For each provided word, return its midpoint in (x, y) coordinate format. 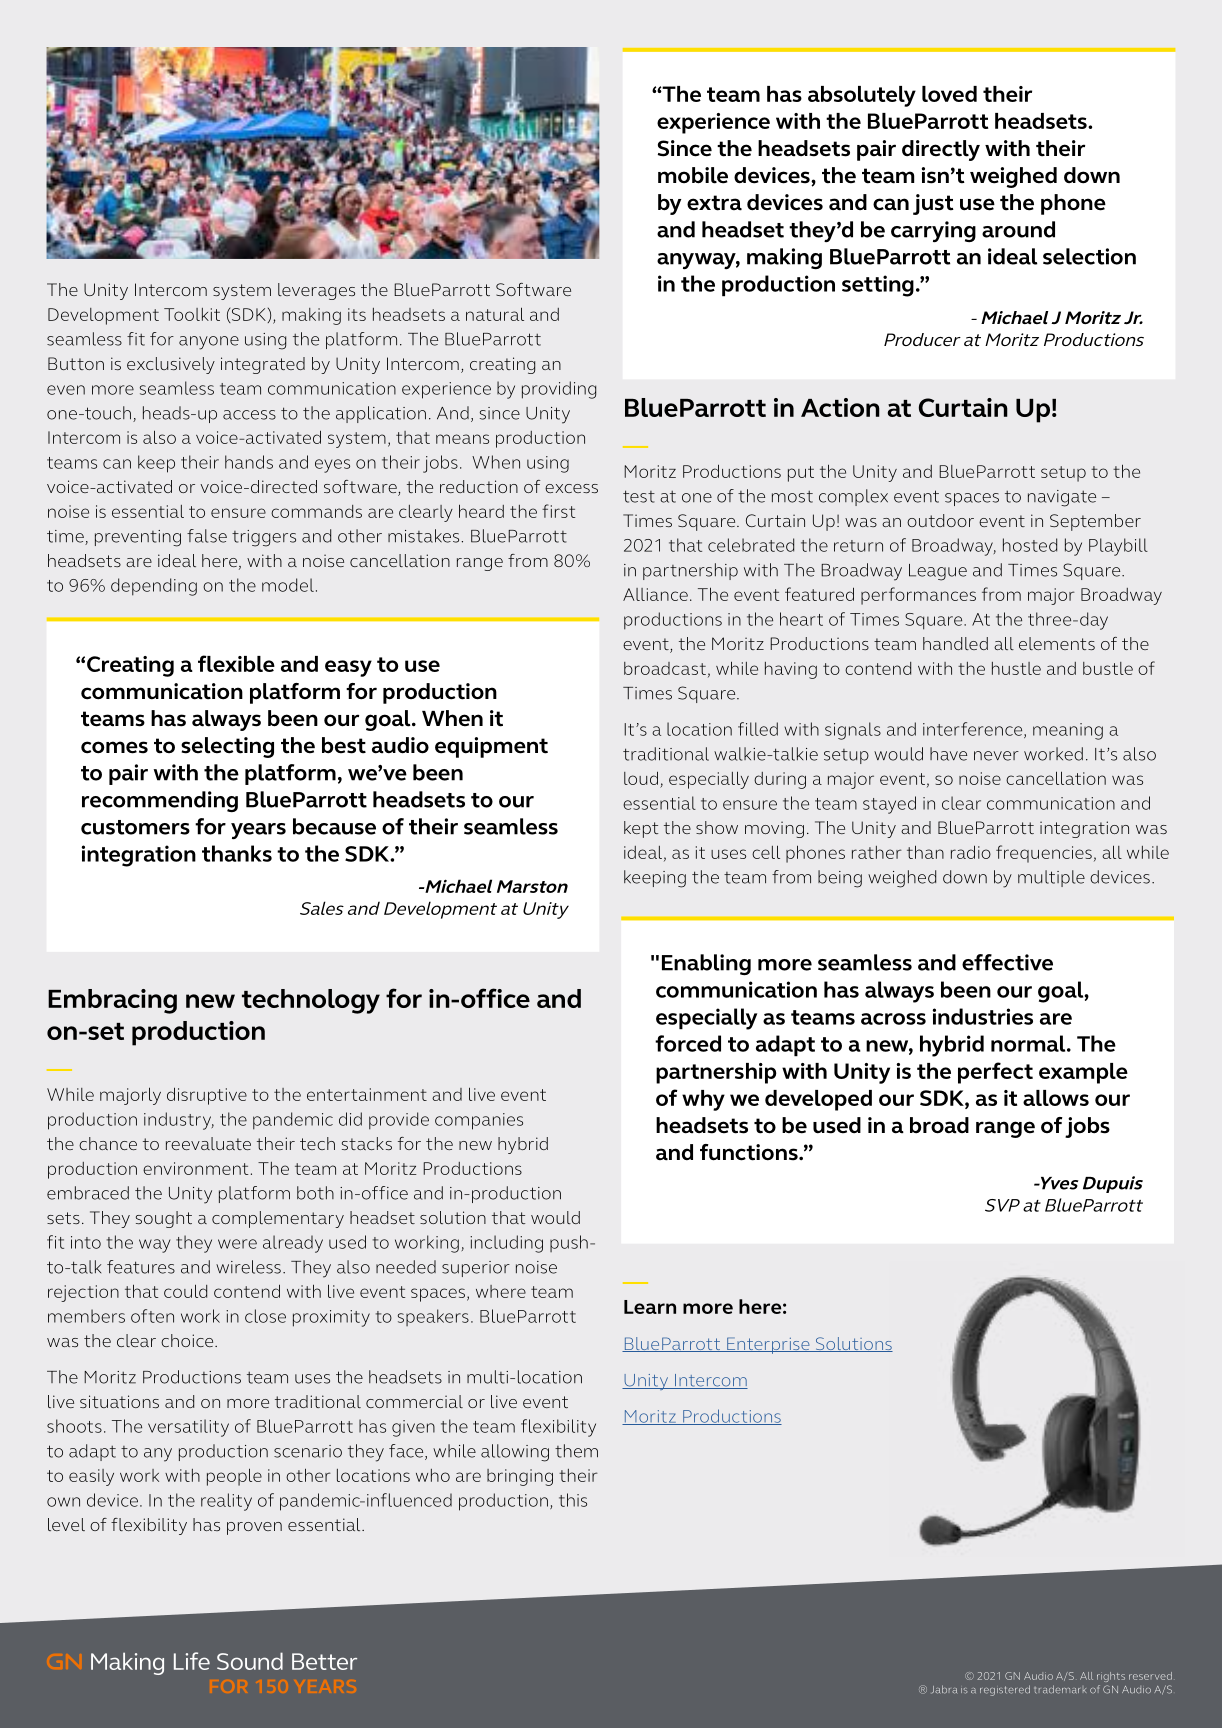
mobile (693, 175)
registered (1005, 1690)
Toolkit (192, 314)
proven (254, 1528)
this (573, 1500)
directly (941, 150)
